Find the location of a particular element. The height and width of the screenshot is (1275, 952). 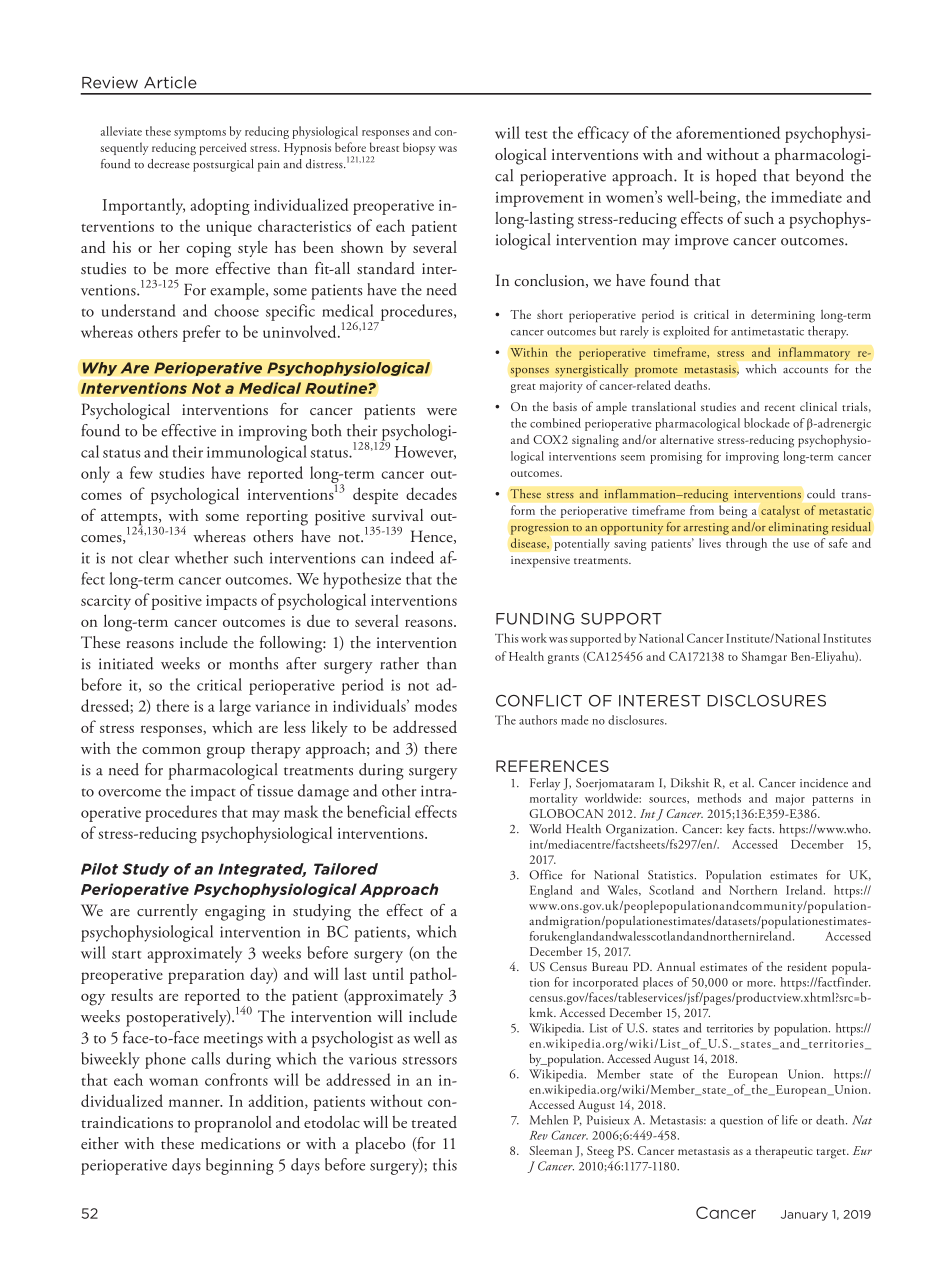

test is located at coordinates (536, 135).
